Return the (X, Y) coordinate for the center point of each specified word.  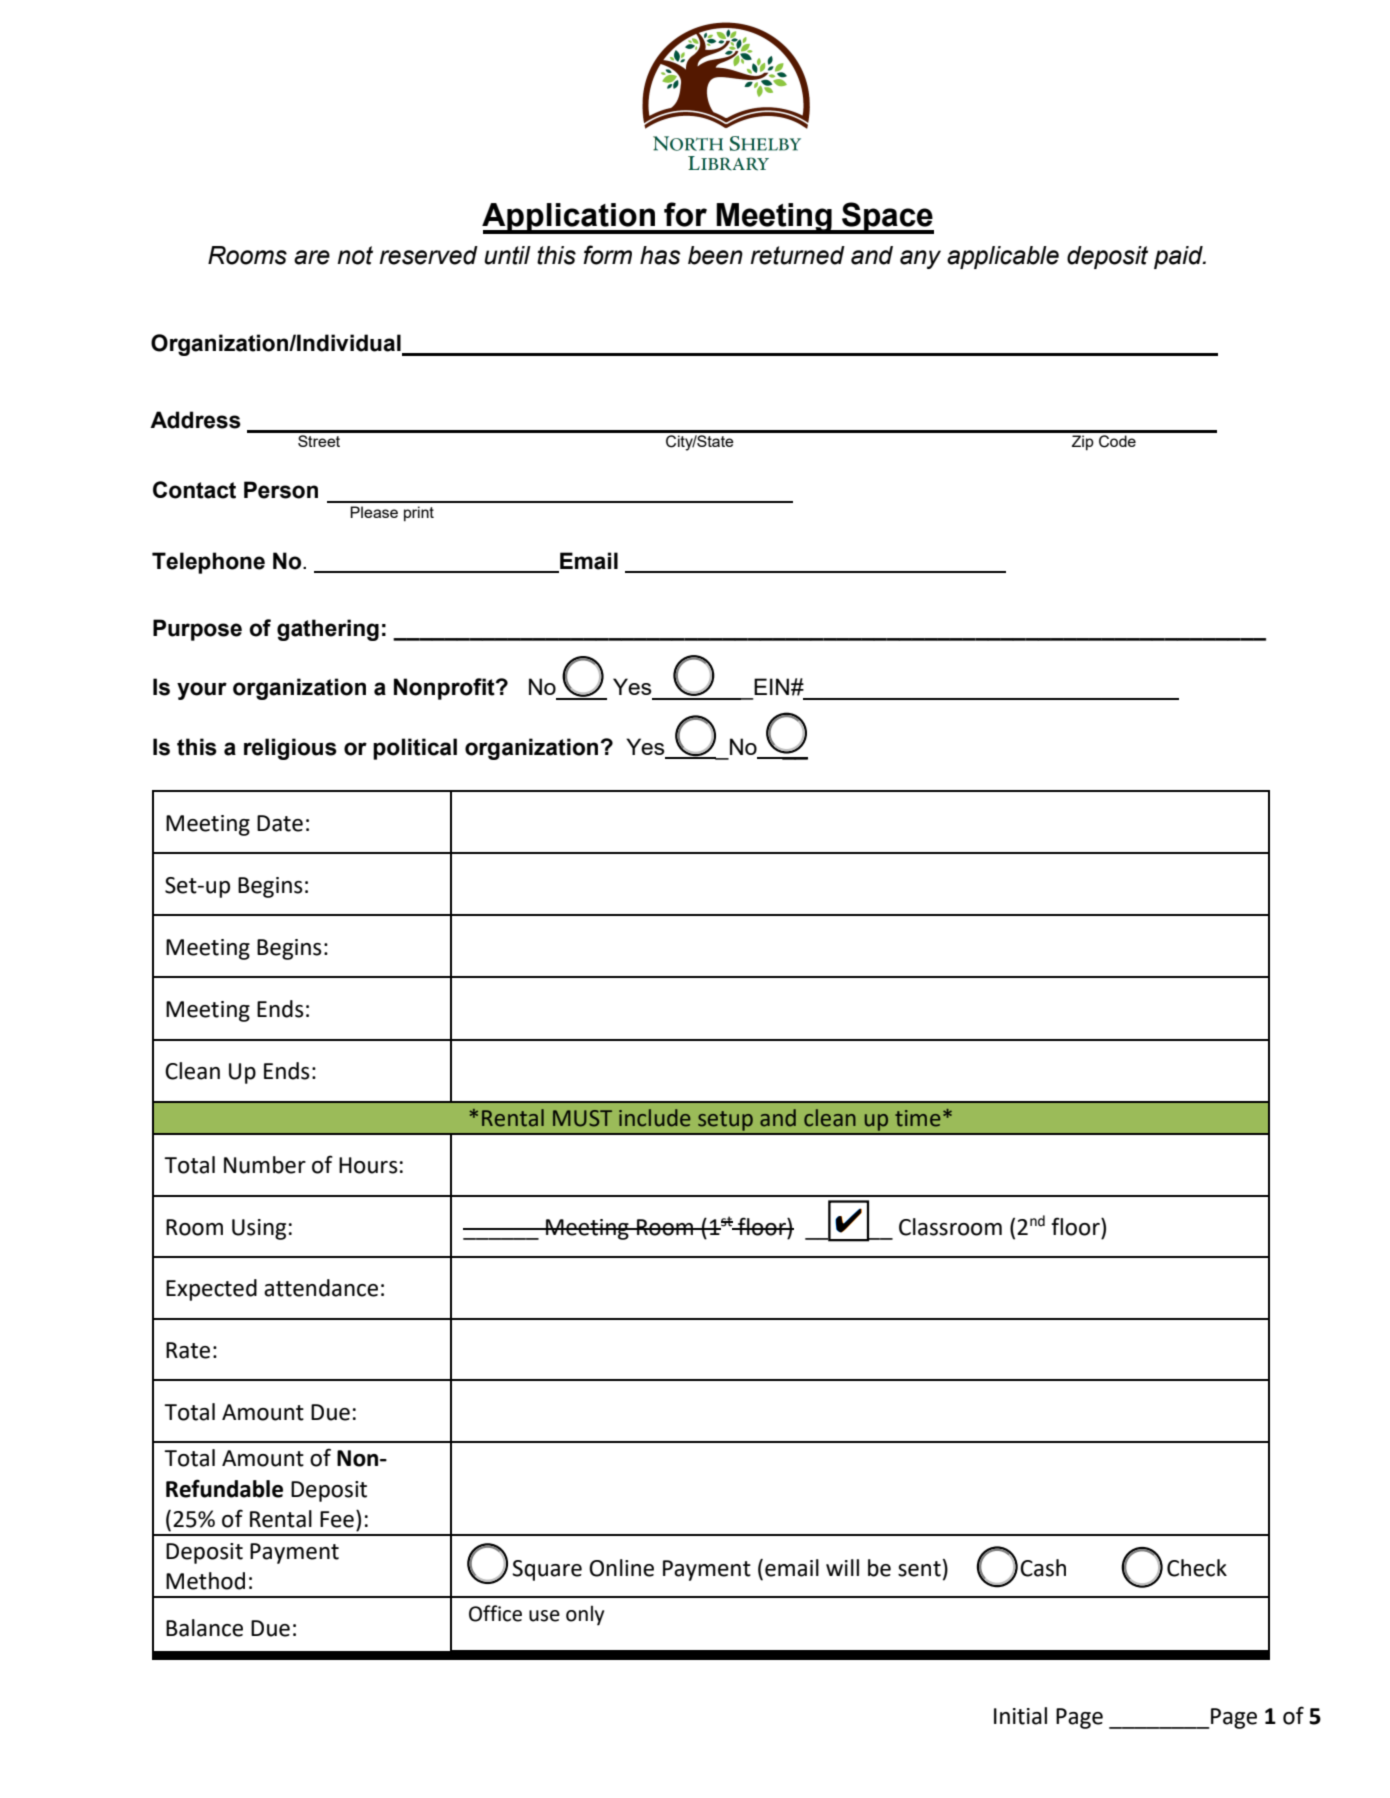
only (585, 1615)
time (917, 1118)
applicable (1003, 257)
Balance (204, 1628)
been (715, 255)
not (355, 255)
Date (280, 823)
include (654, 1118)
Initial (1020, 1716)
